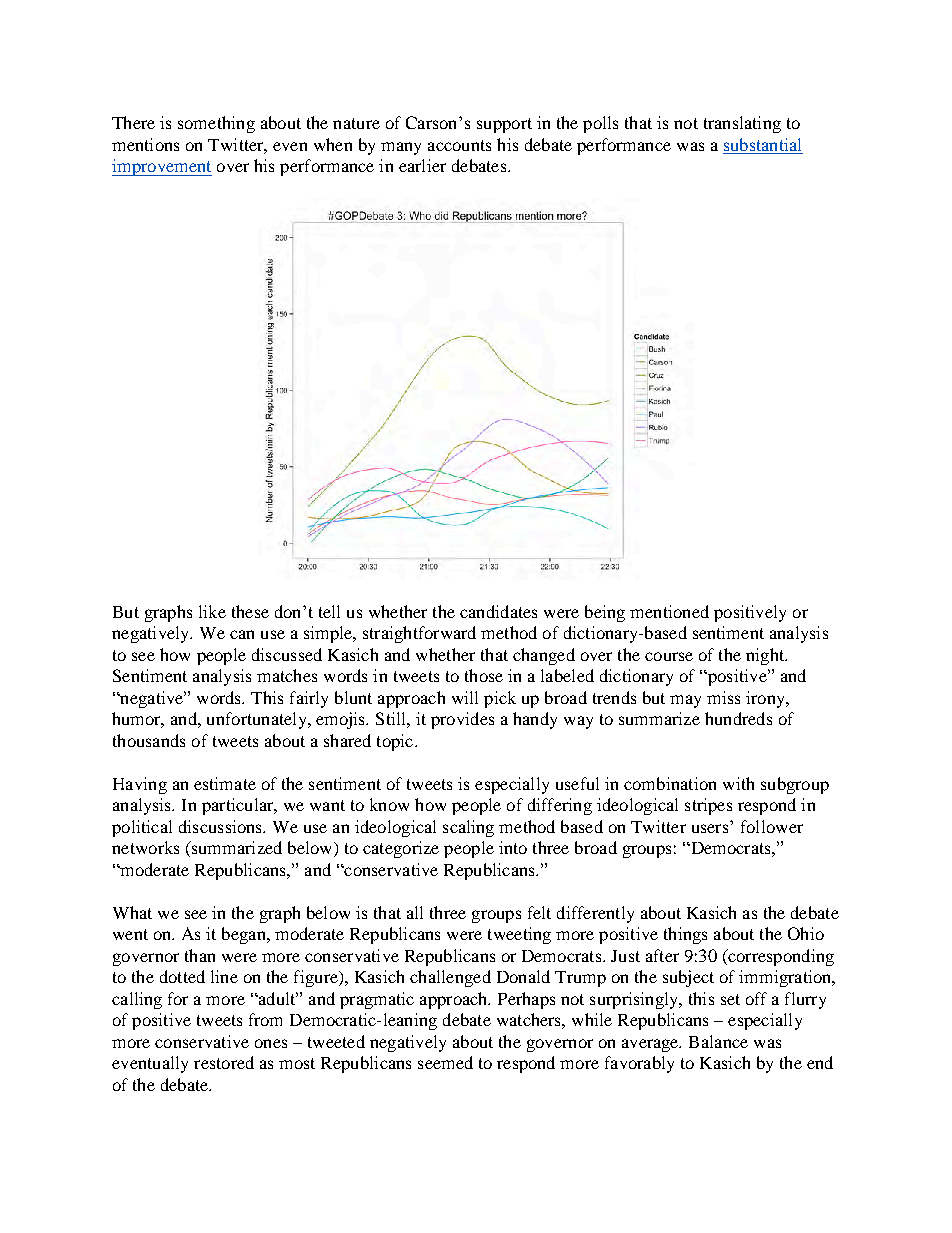  I want to click on mentioned, so click(669, 611).
